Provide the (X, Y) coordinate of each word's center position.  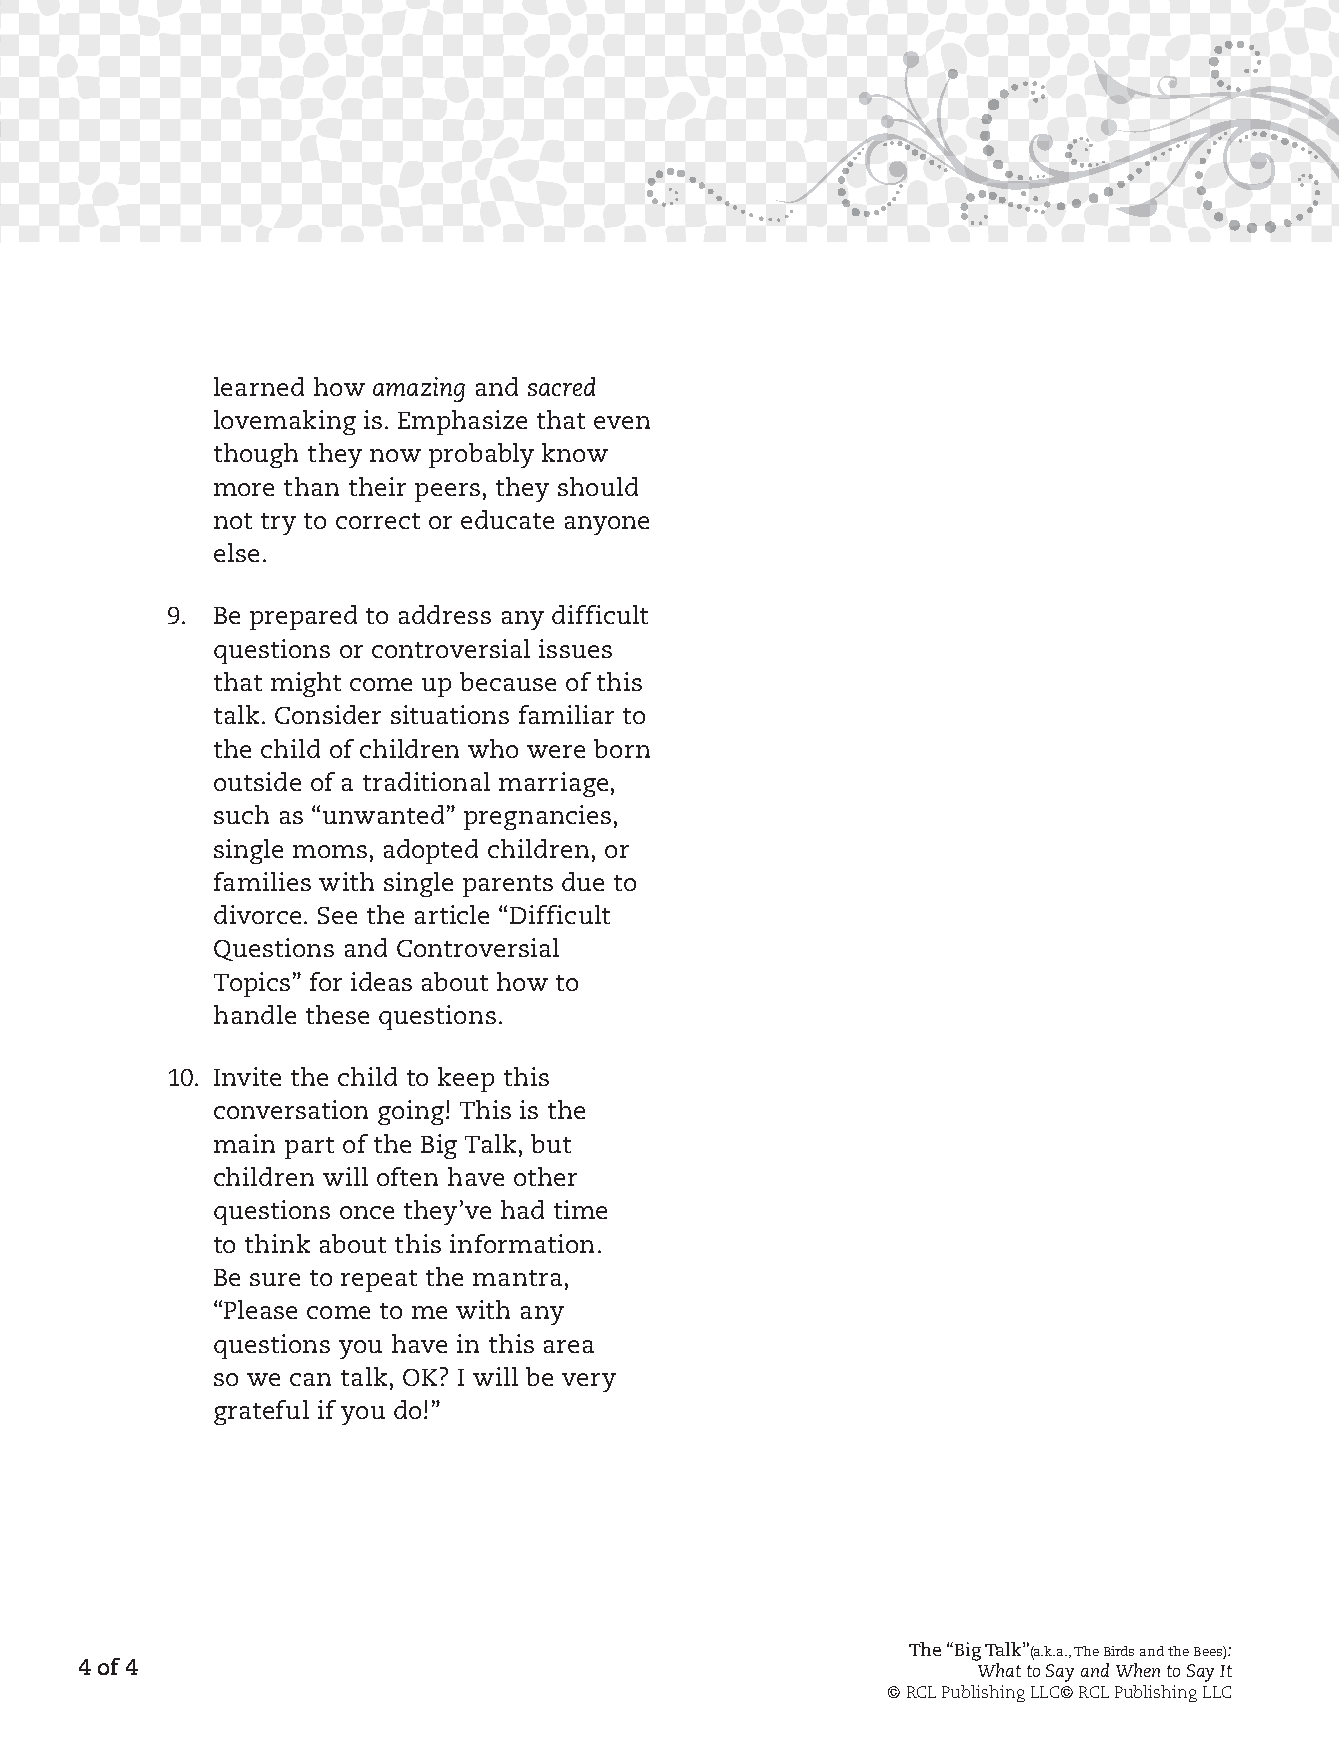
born (622, 748)
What (999, 1670)
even (622, 422)
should (598, 486)
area (569, 1346)
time (580, 1209)
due (583, 881)
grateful (261, 1412)
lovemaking (285, 422)
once (367, 1212)
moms (330, 851)
